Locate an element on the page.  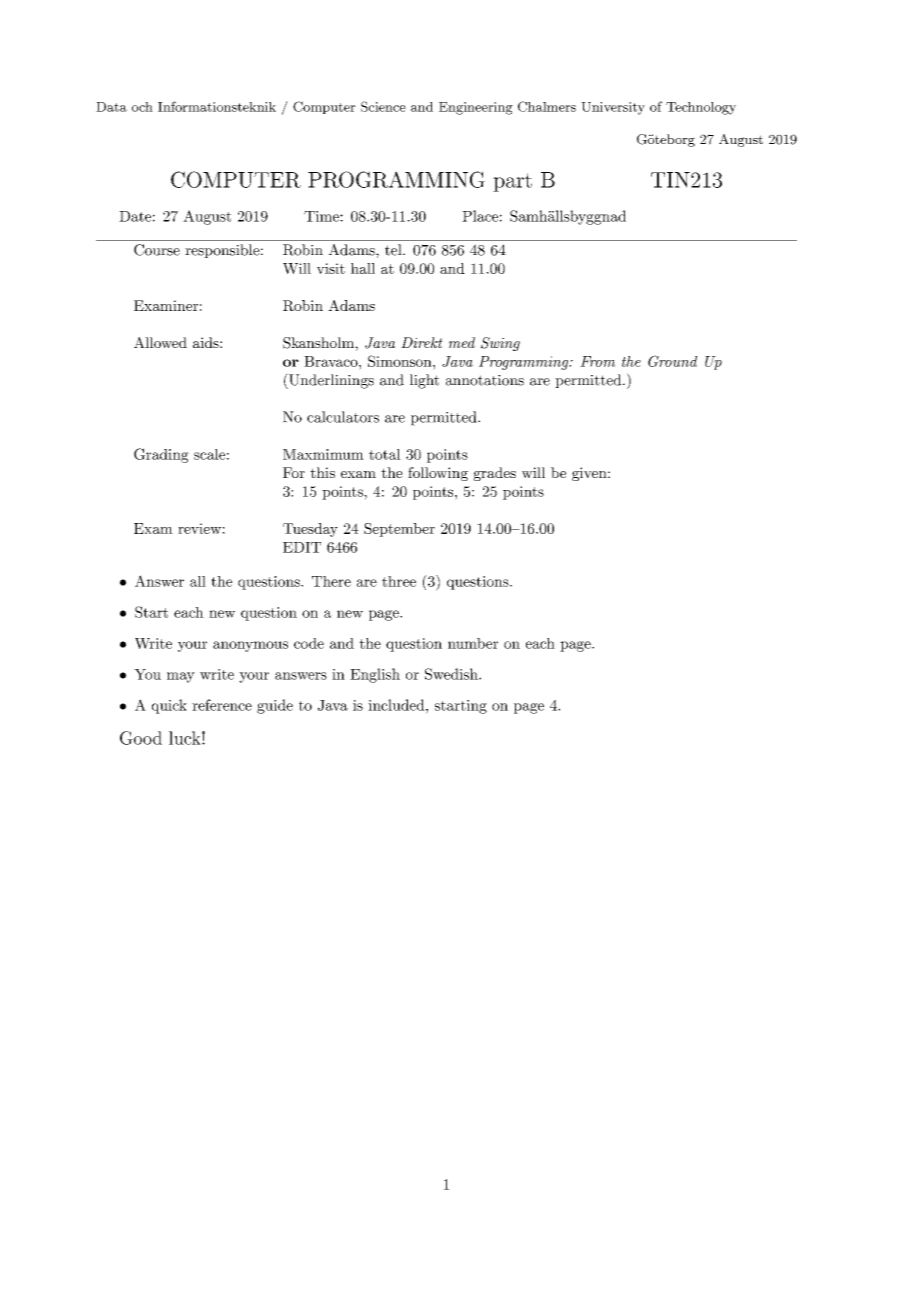
University is located at coordinates (613, 108).
